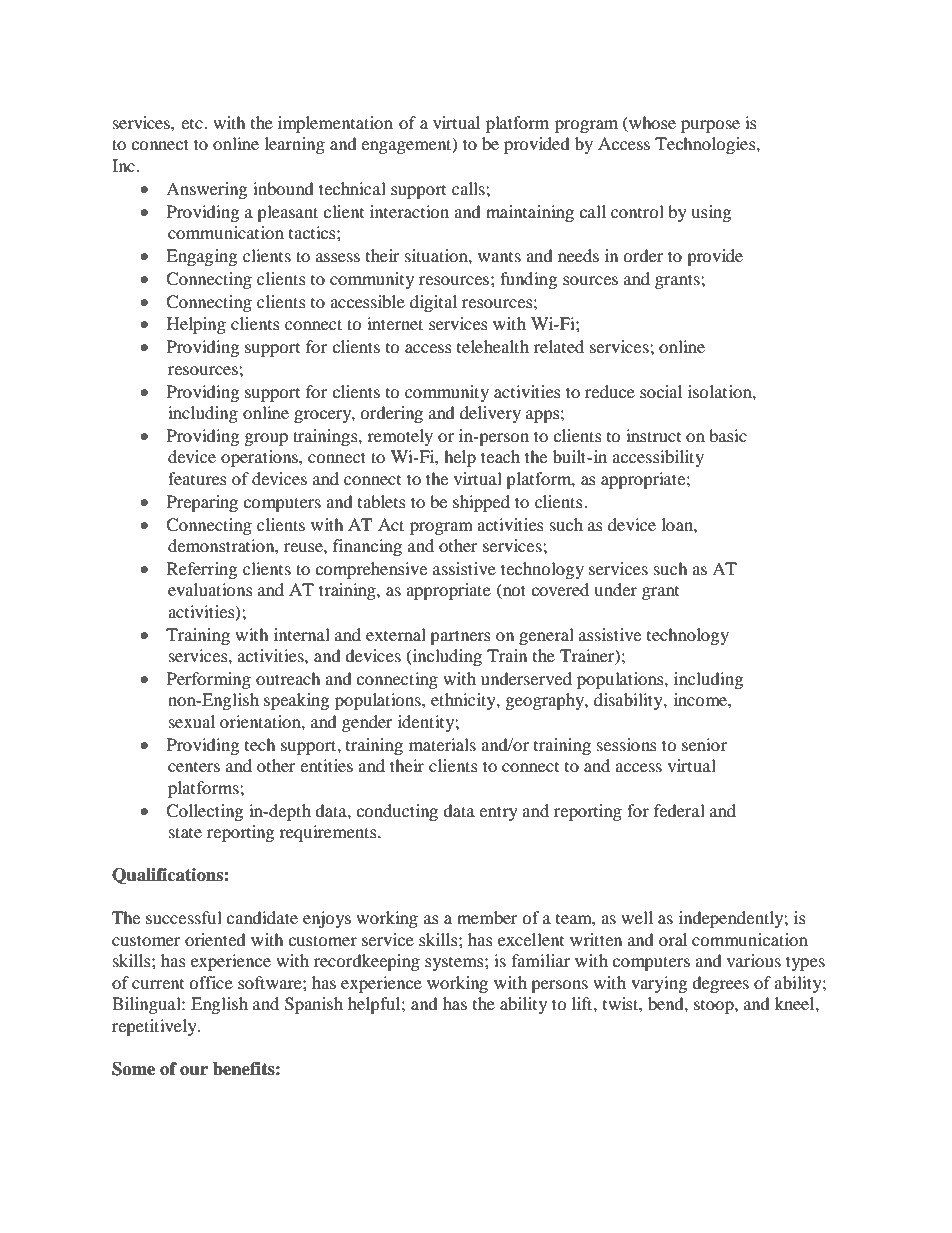 The width and height of the document is (952, 1233). I want to click on centers, so click(194, 767).
